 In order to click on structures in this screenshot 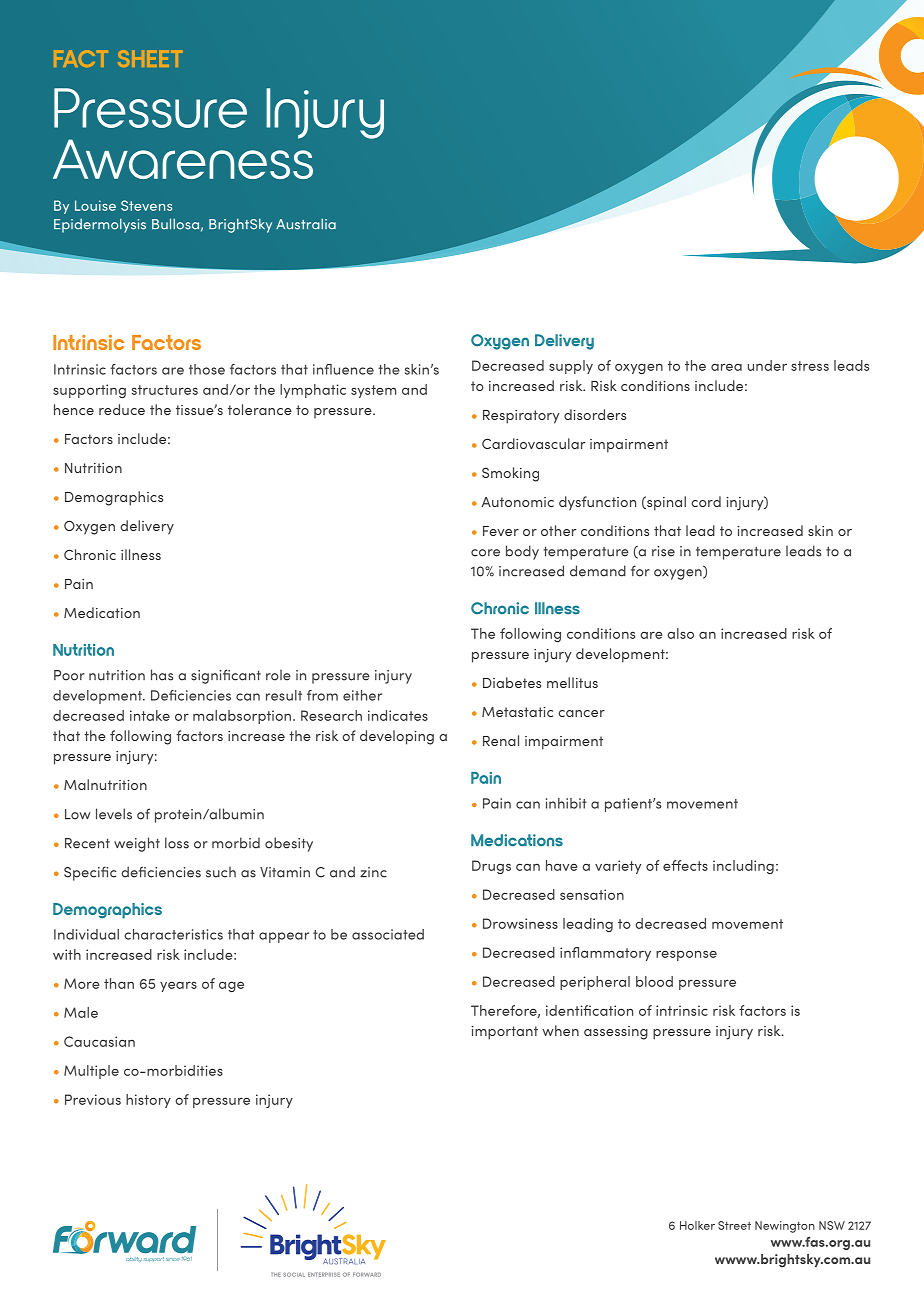, I will do `click(165, 390)`.
